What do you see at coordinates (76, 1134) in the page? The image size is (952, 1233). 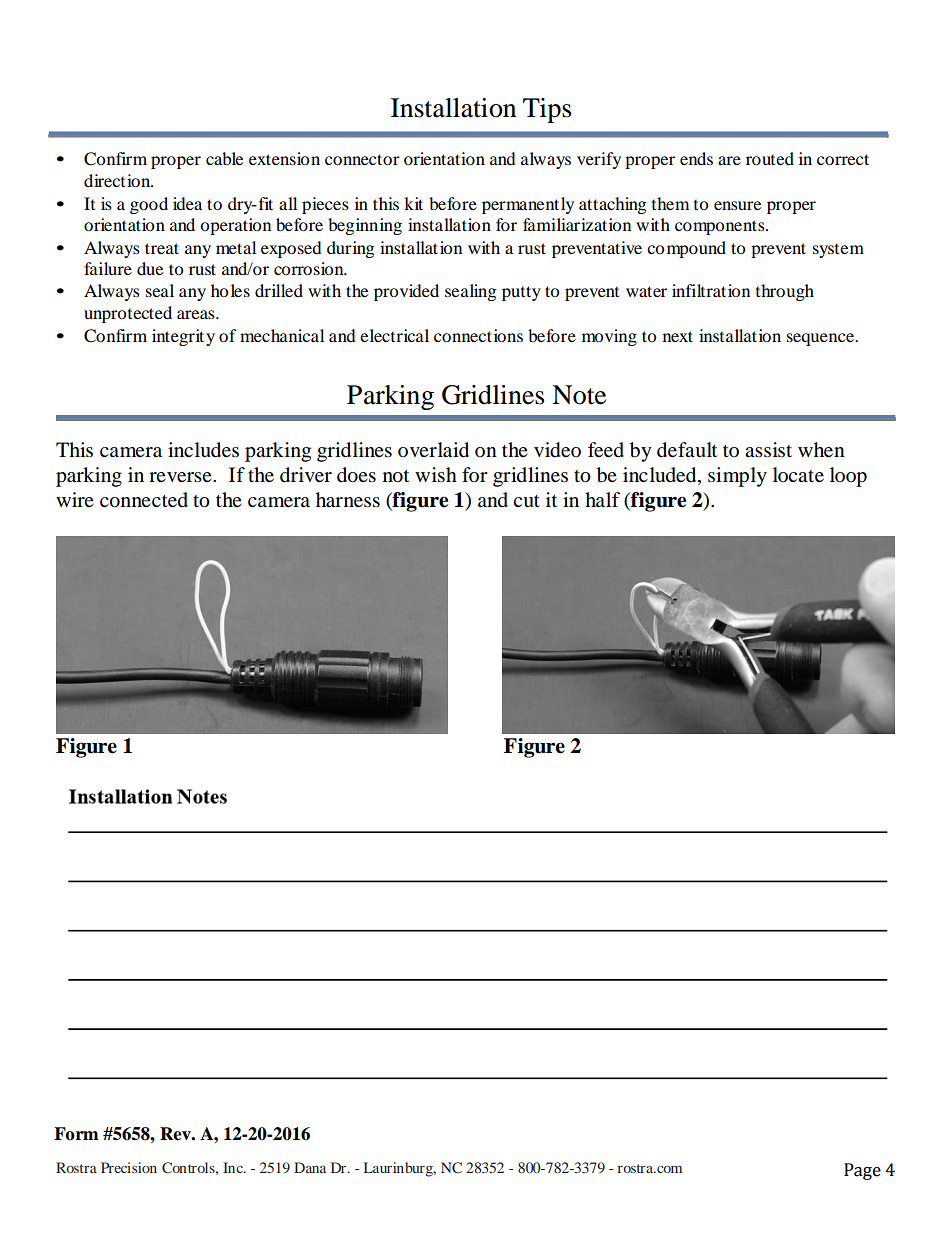 I see `Form` at bounding box center [76, 1134].
